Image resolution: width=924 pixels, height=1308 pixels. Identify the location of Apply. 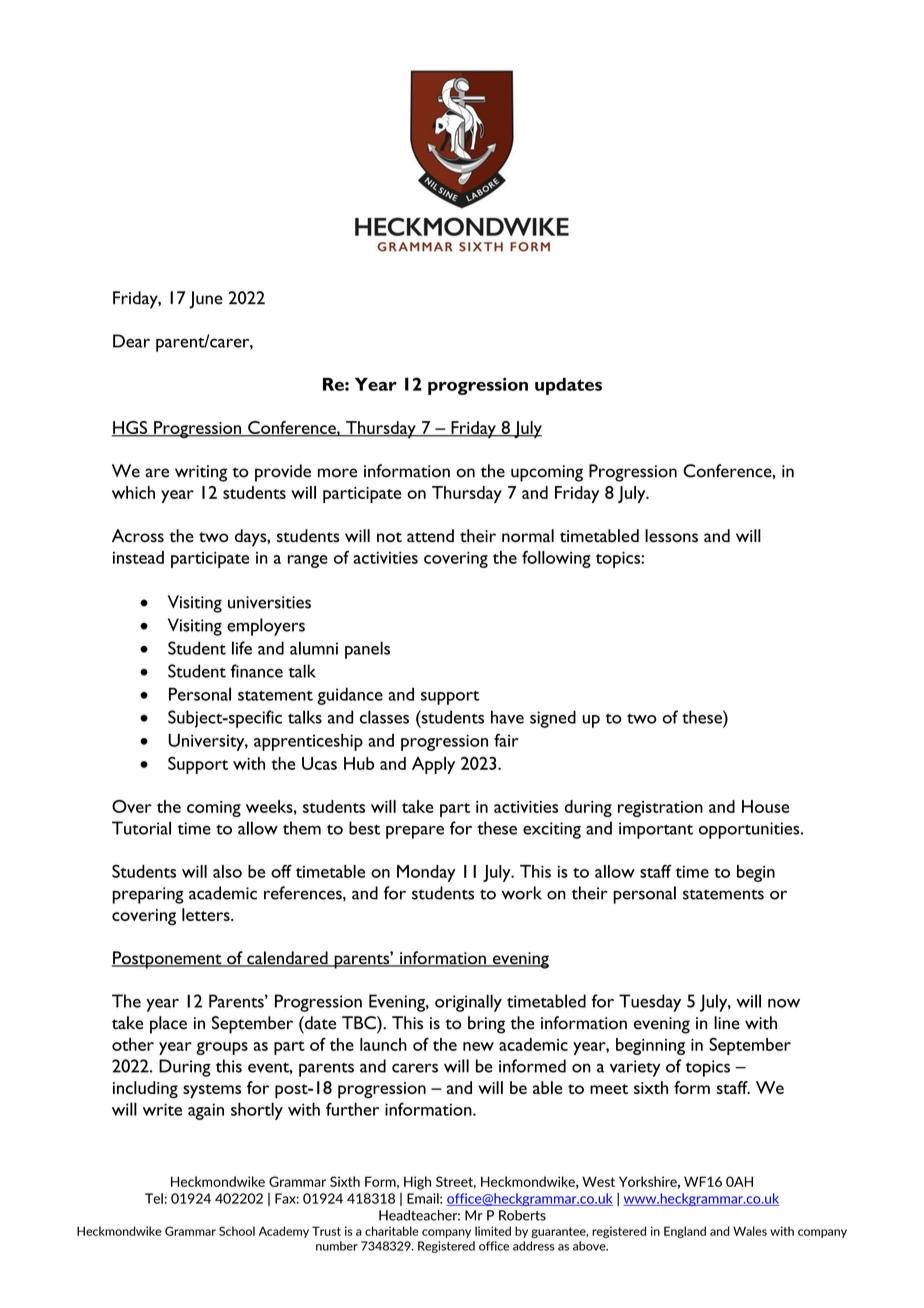
(433, 765).
